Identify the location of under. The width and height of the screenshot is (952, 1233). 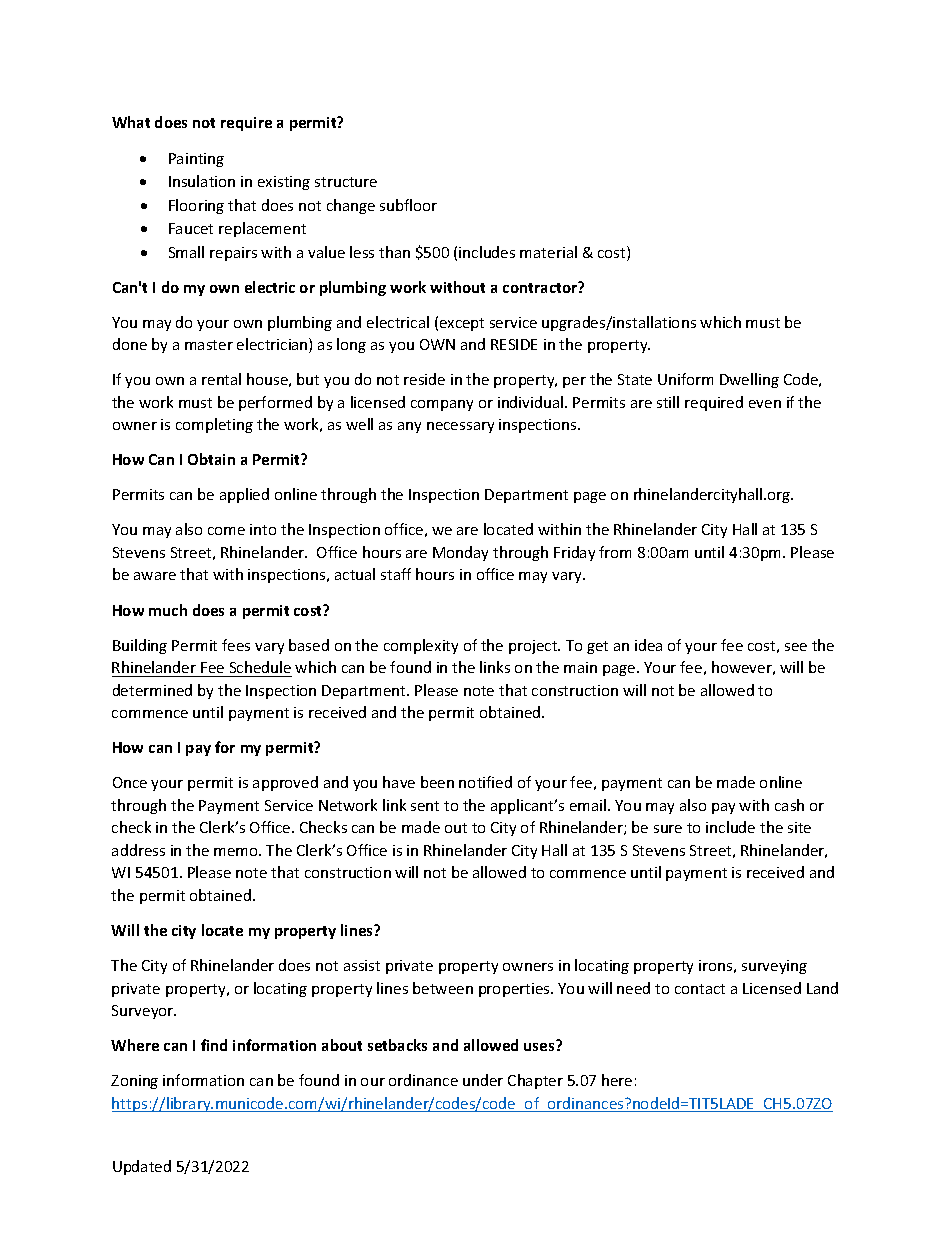
(483, 1080).
